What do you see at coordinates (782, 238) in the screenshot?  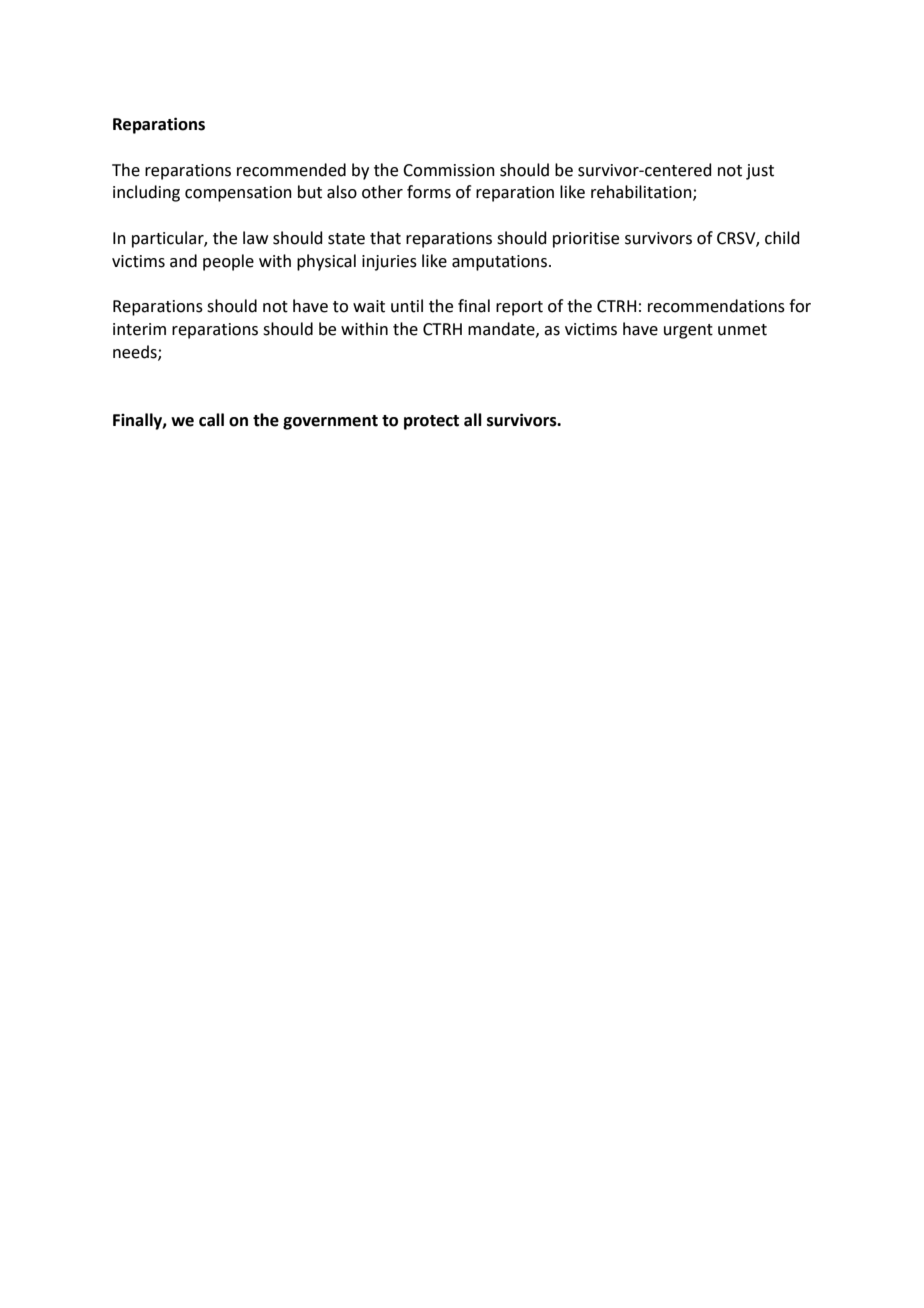 I see `child` at bounding box center [782, 238].
